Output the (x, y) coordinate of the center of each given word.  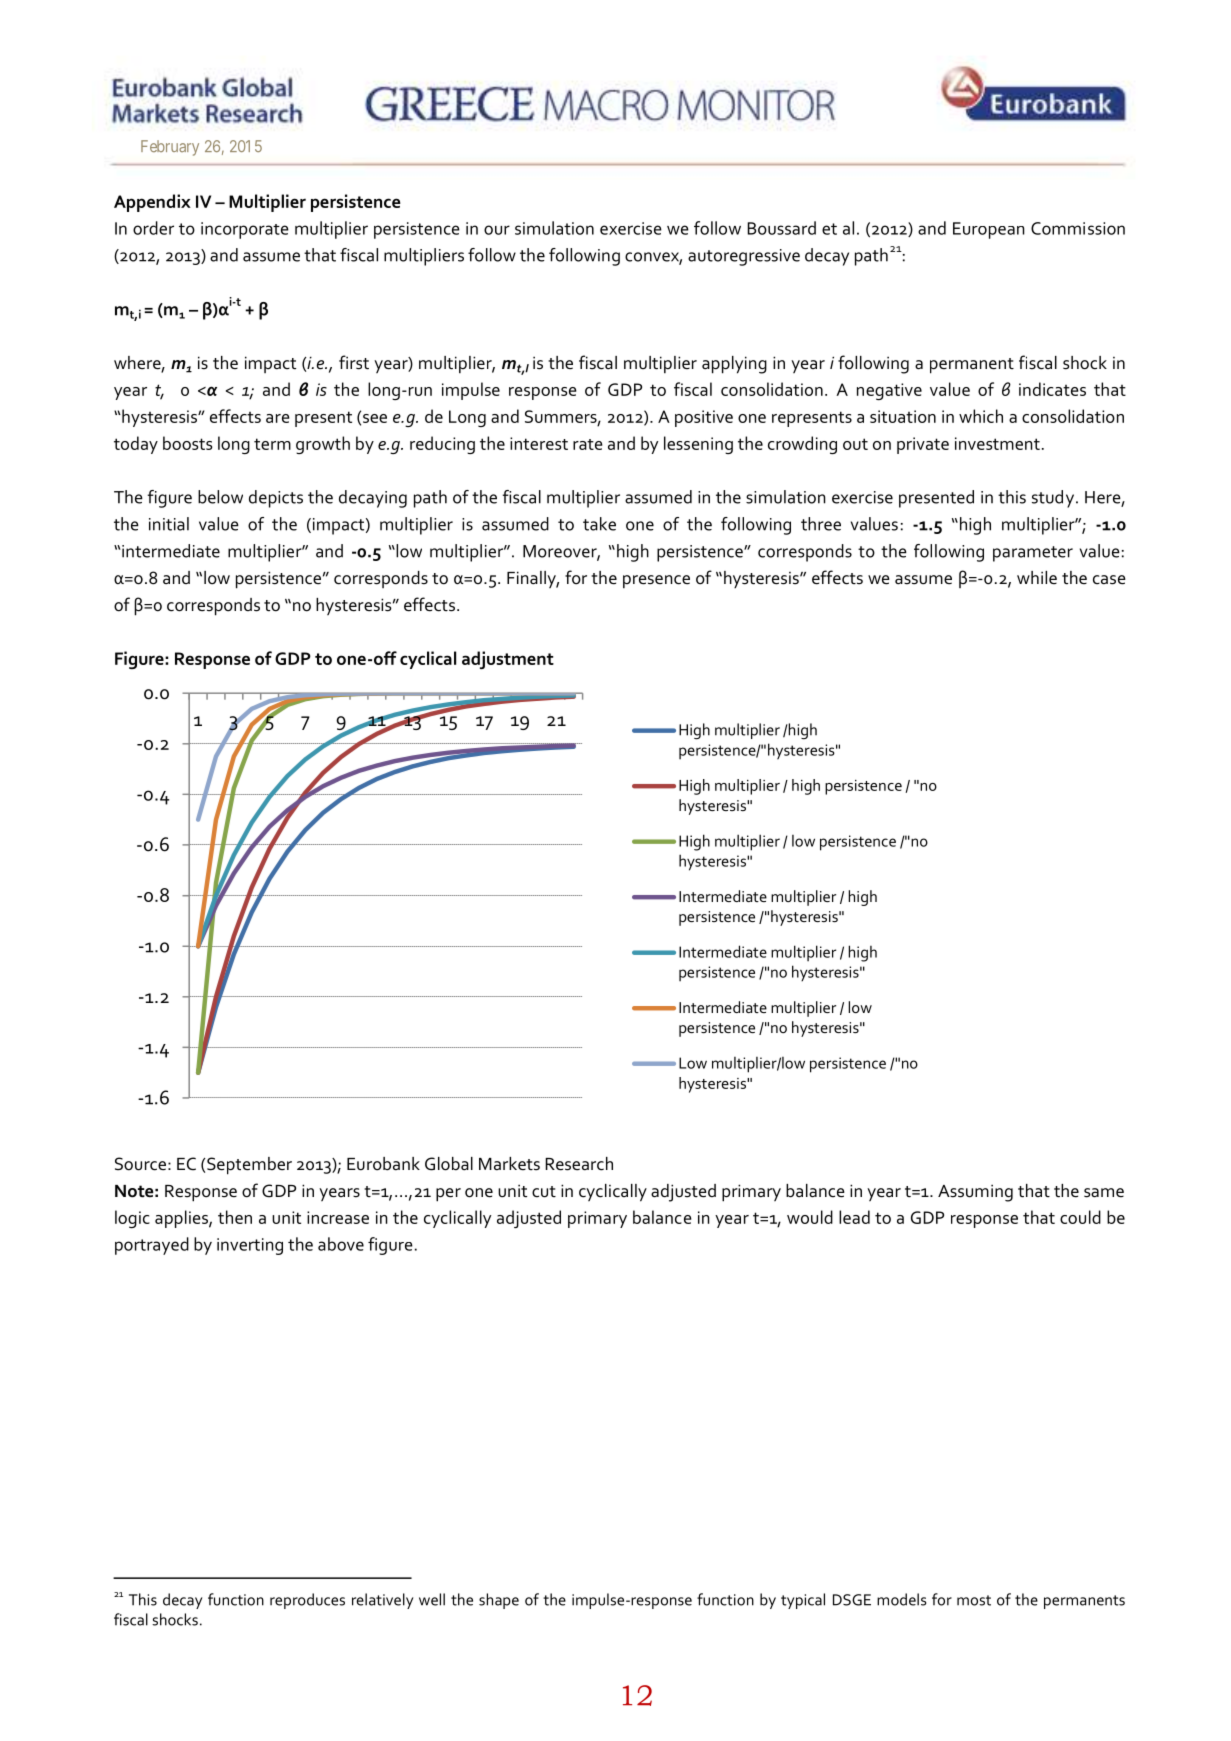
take (599, 524)
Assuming (975, 1193)
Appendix (152, 203)
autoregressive (744, 257)
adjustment (508, 660)
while (1037, 577)
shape (499, 1601)
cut (544, 1192)
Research (579, 1164)
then (235, 1217)
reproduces (307, 1601)
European (989, 230)
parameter (1033, 554)
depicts (276, 499)
